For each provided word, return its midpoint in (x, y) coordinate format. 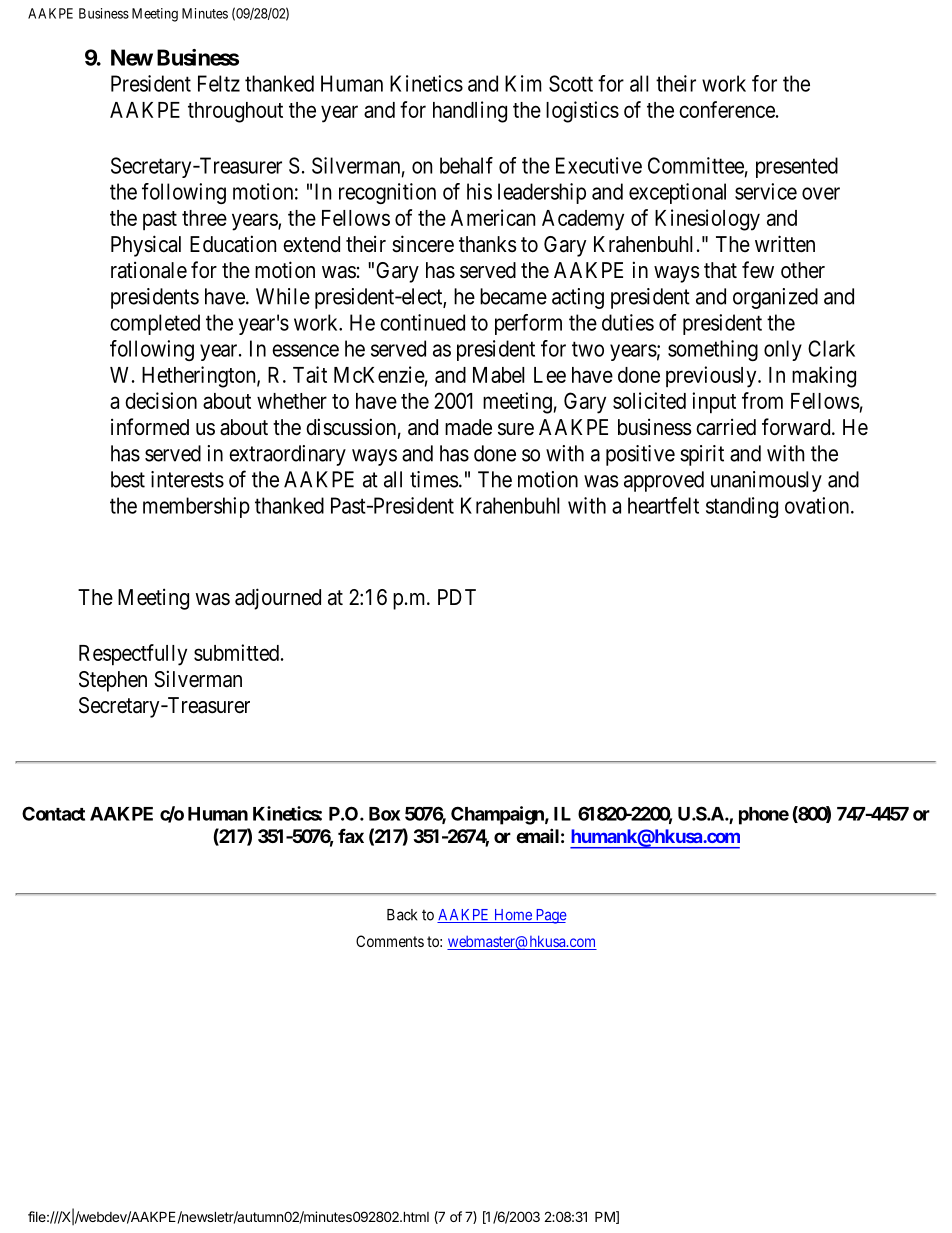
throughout (235, 112)
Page (550, 916)
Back (402, 915)
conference (727, 109)
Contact (53, 813)
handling (470, 112)
